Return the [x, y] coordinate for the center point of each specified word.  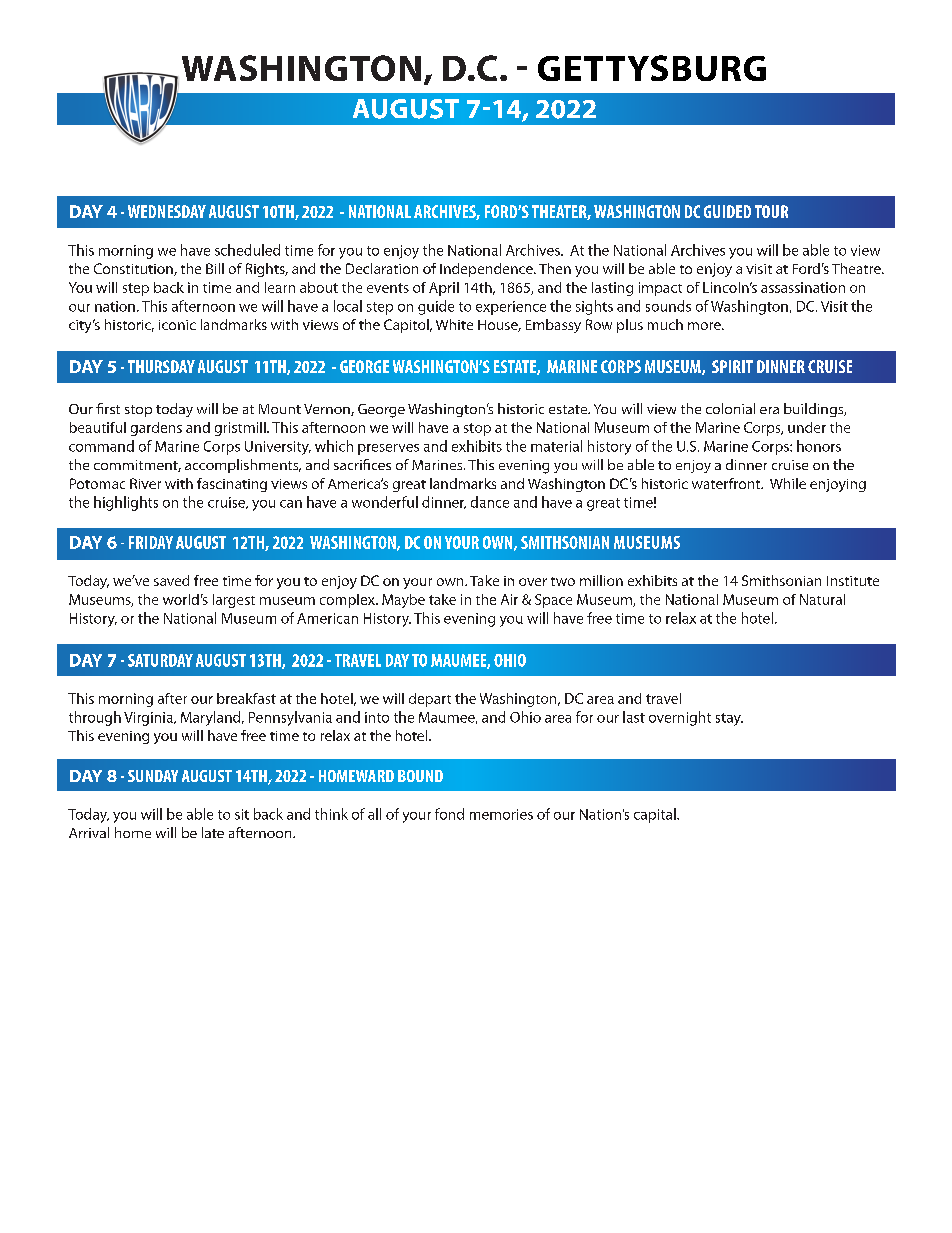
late [213, 832]
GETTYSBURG [652, 68]
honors [819, 446]
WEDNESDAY [167, 211]
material [556, 446]
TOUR [771, 211]
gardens [156, 429]
